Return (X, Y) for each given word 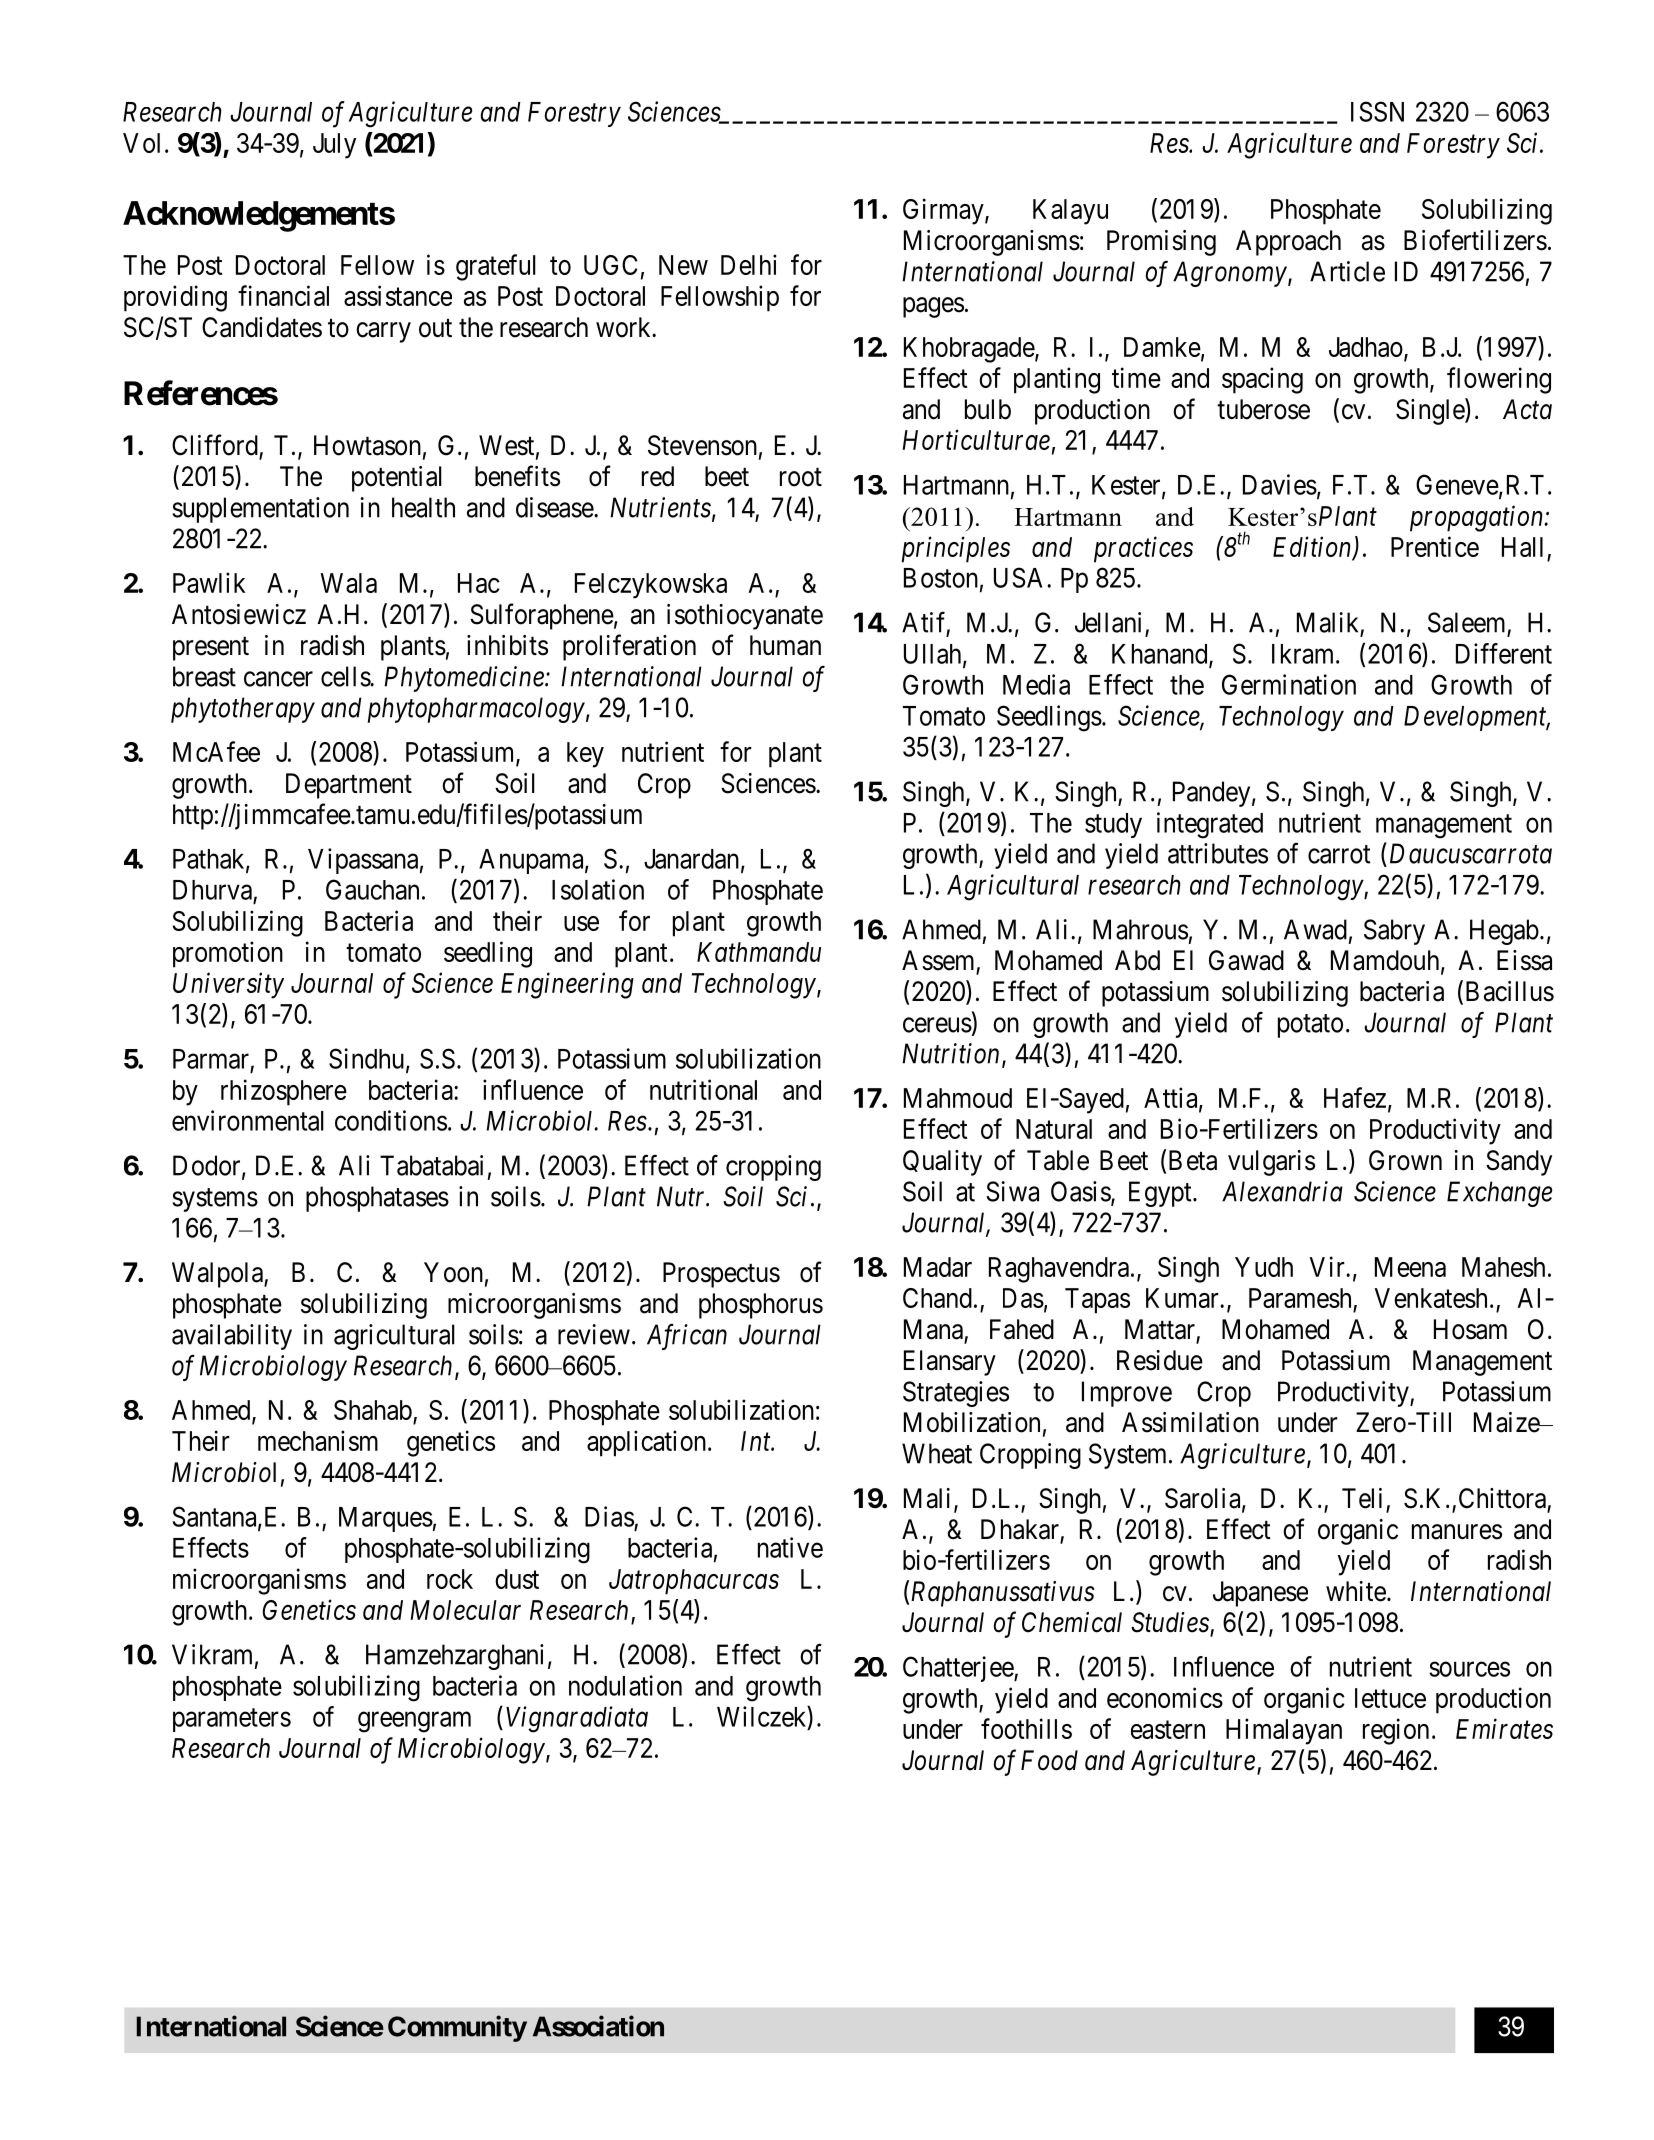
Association (598, 2026)
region (1396, 1731)
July (334, 146)
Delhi (749, 264)
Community (457, 2028)
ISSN (1377, 111)
